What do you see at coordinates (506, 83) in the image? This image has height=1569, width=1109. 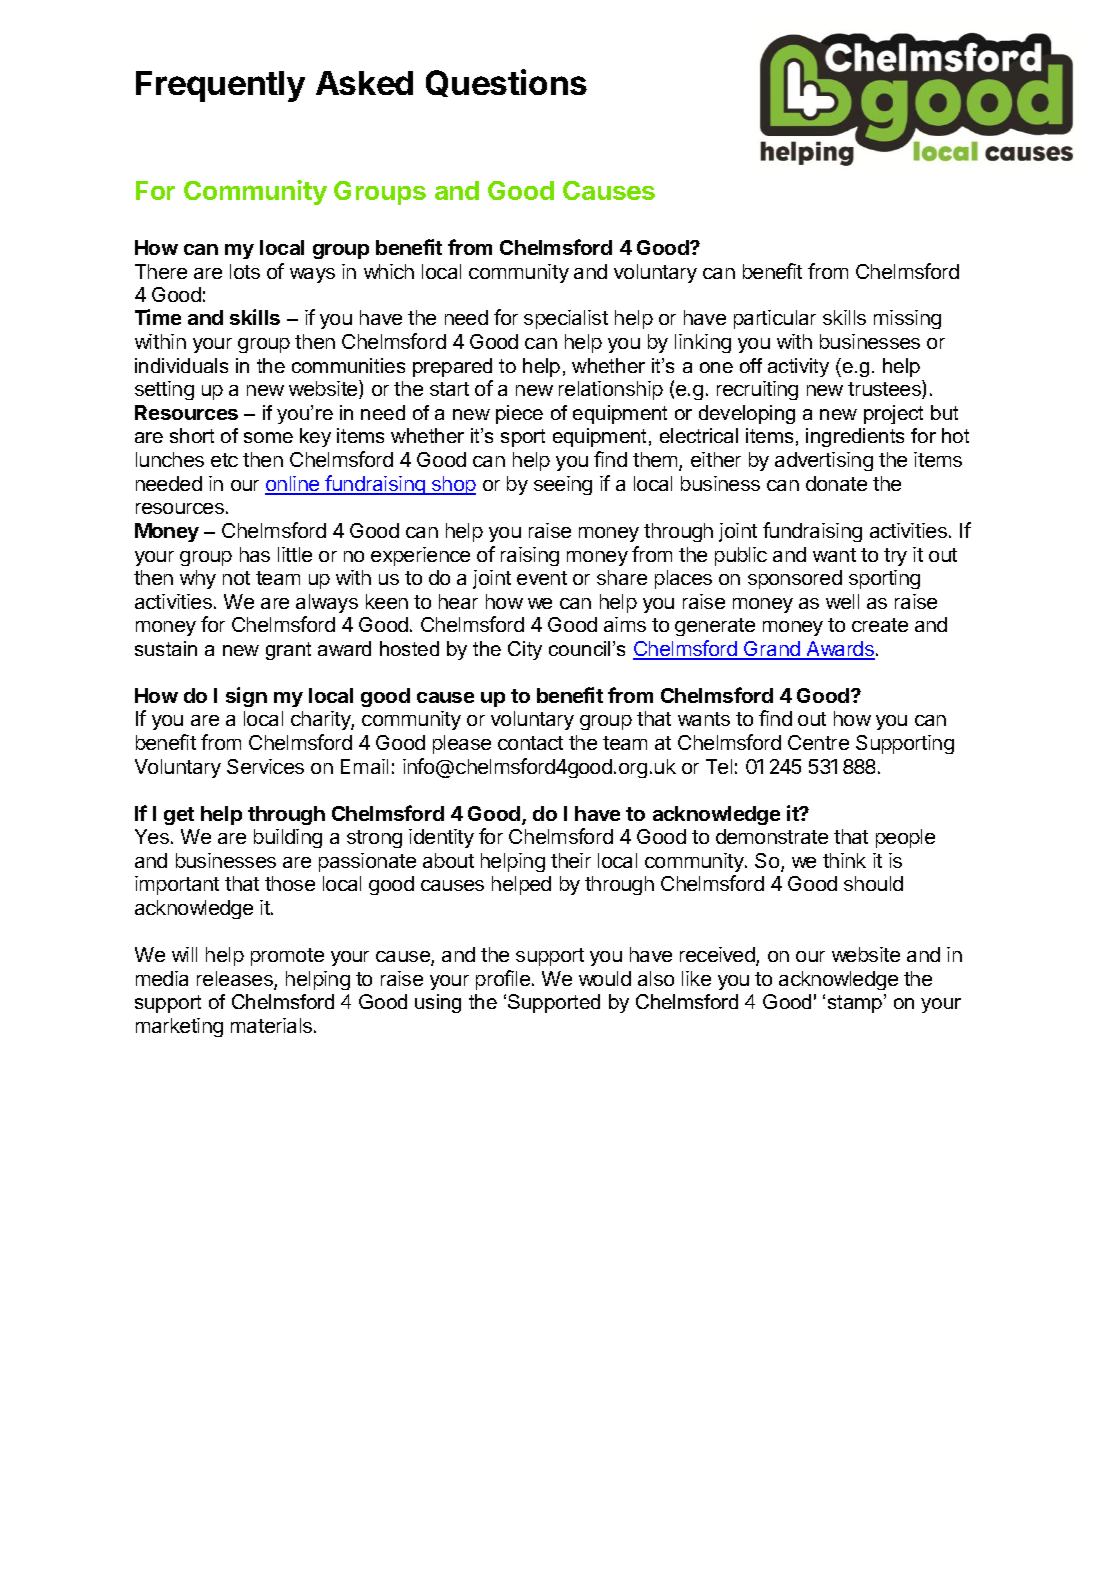 I see `Questions` at bounding box center [506, 83].
